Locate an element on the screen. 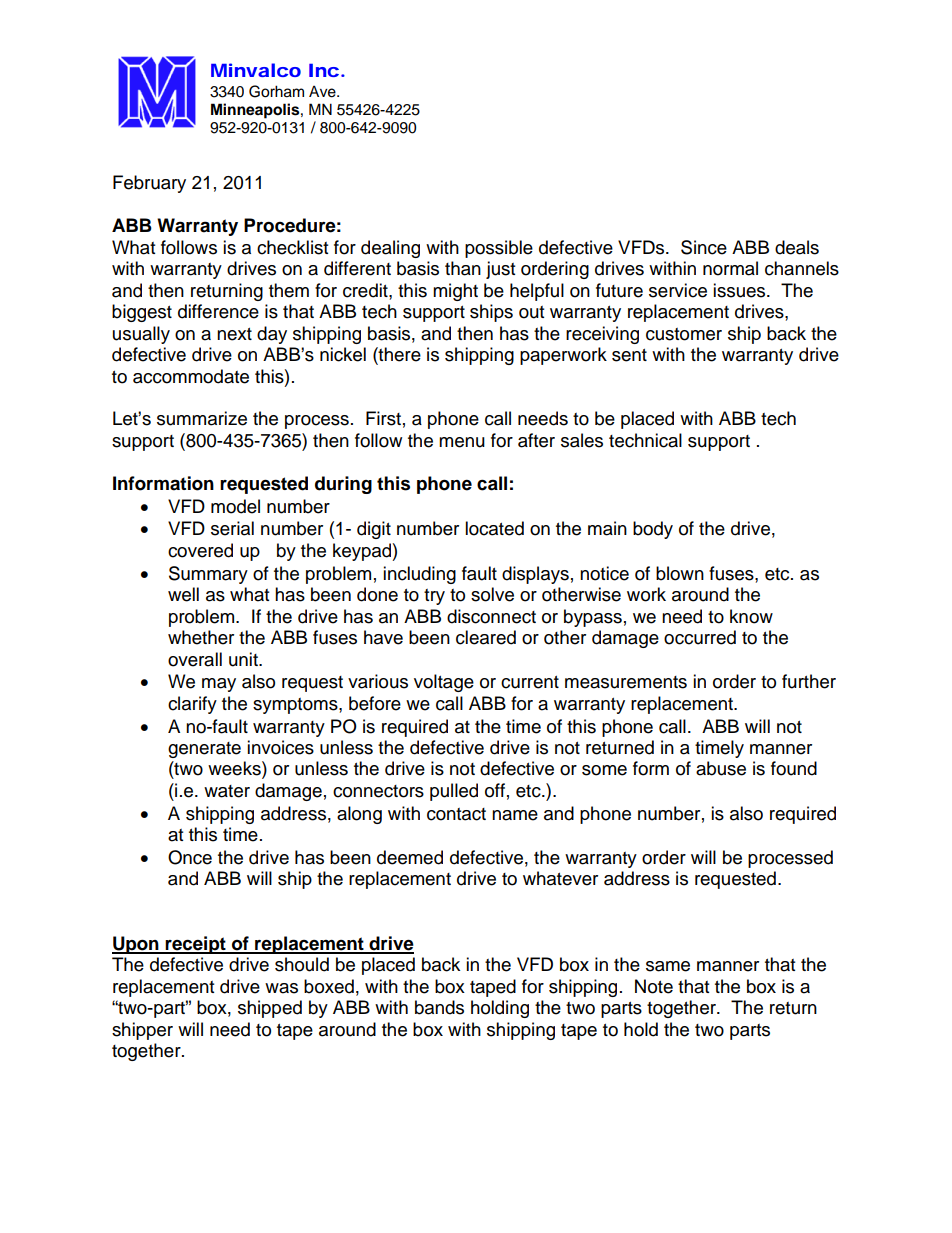 The width and height of the screenshot is (952, 1233). solve is located at coordinates (492, 594).
